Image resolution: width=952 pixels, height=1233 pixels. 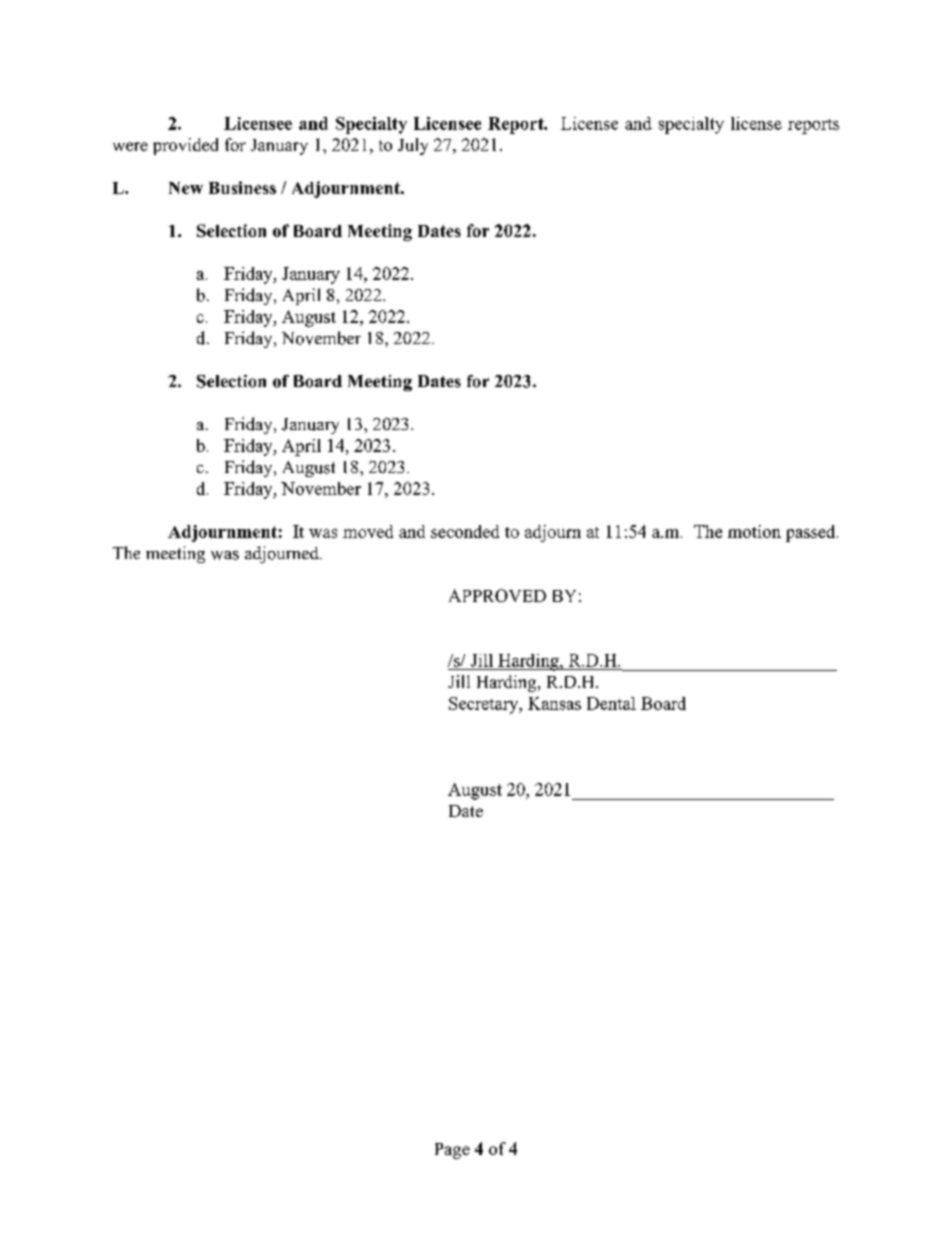 What do you see at coordinates (452, 1151) in the screenshot?
I see `Page` at bounding box center [452, 1151].
